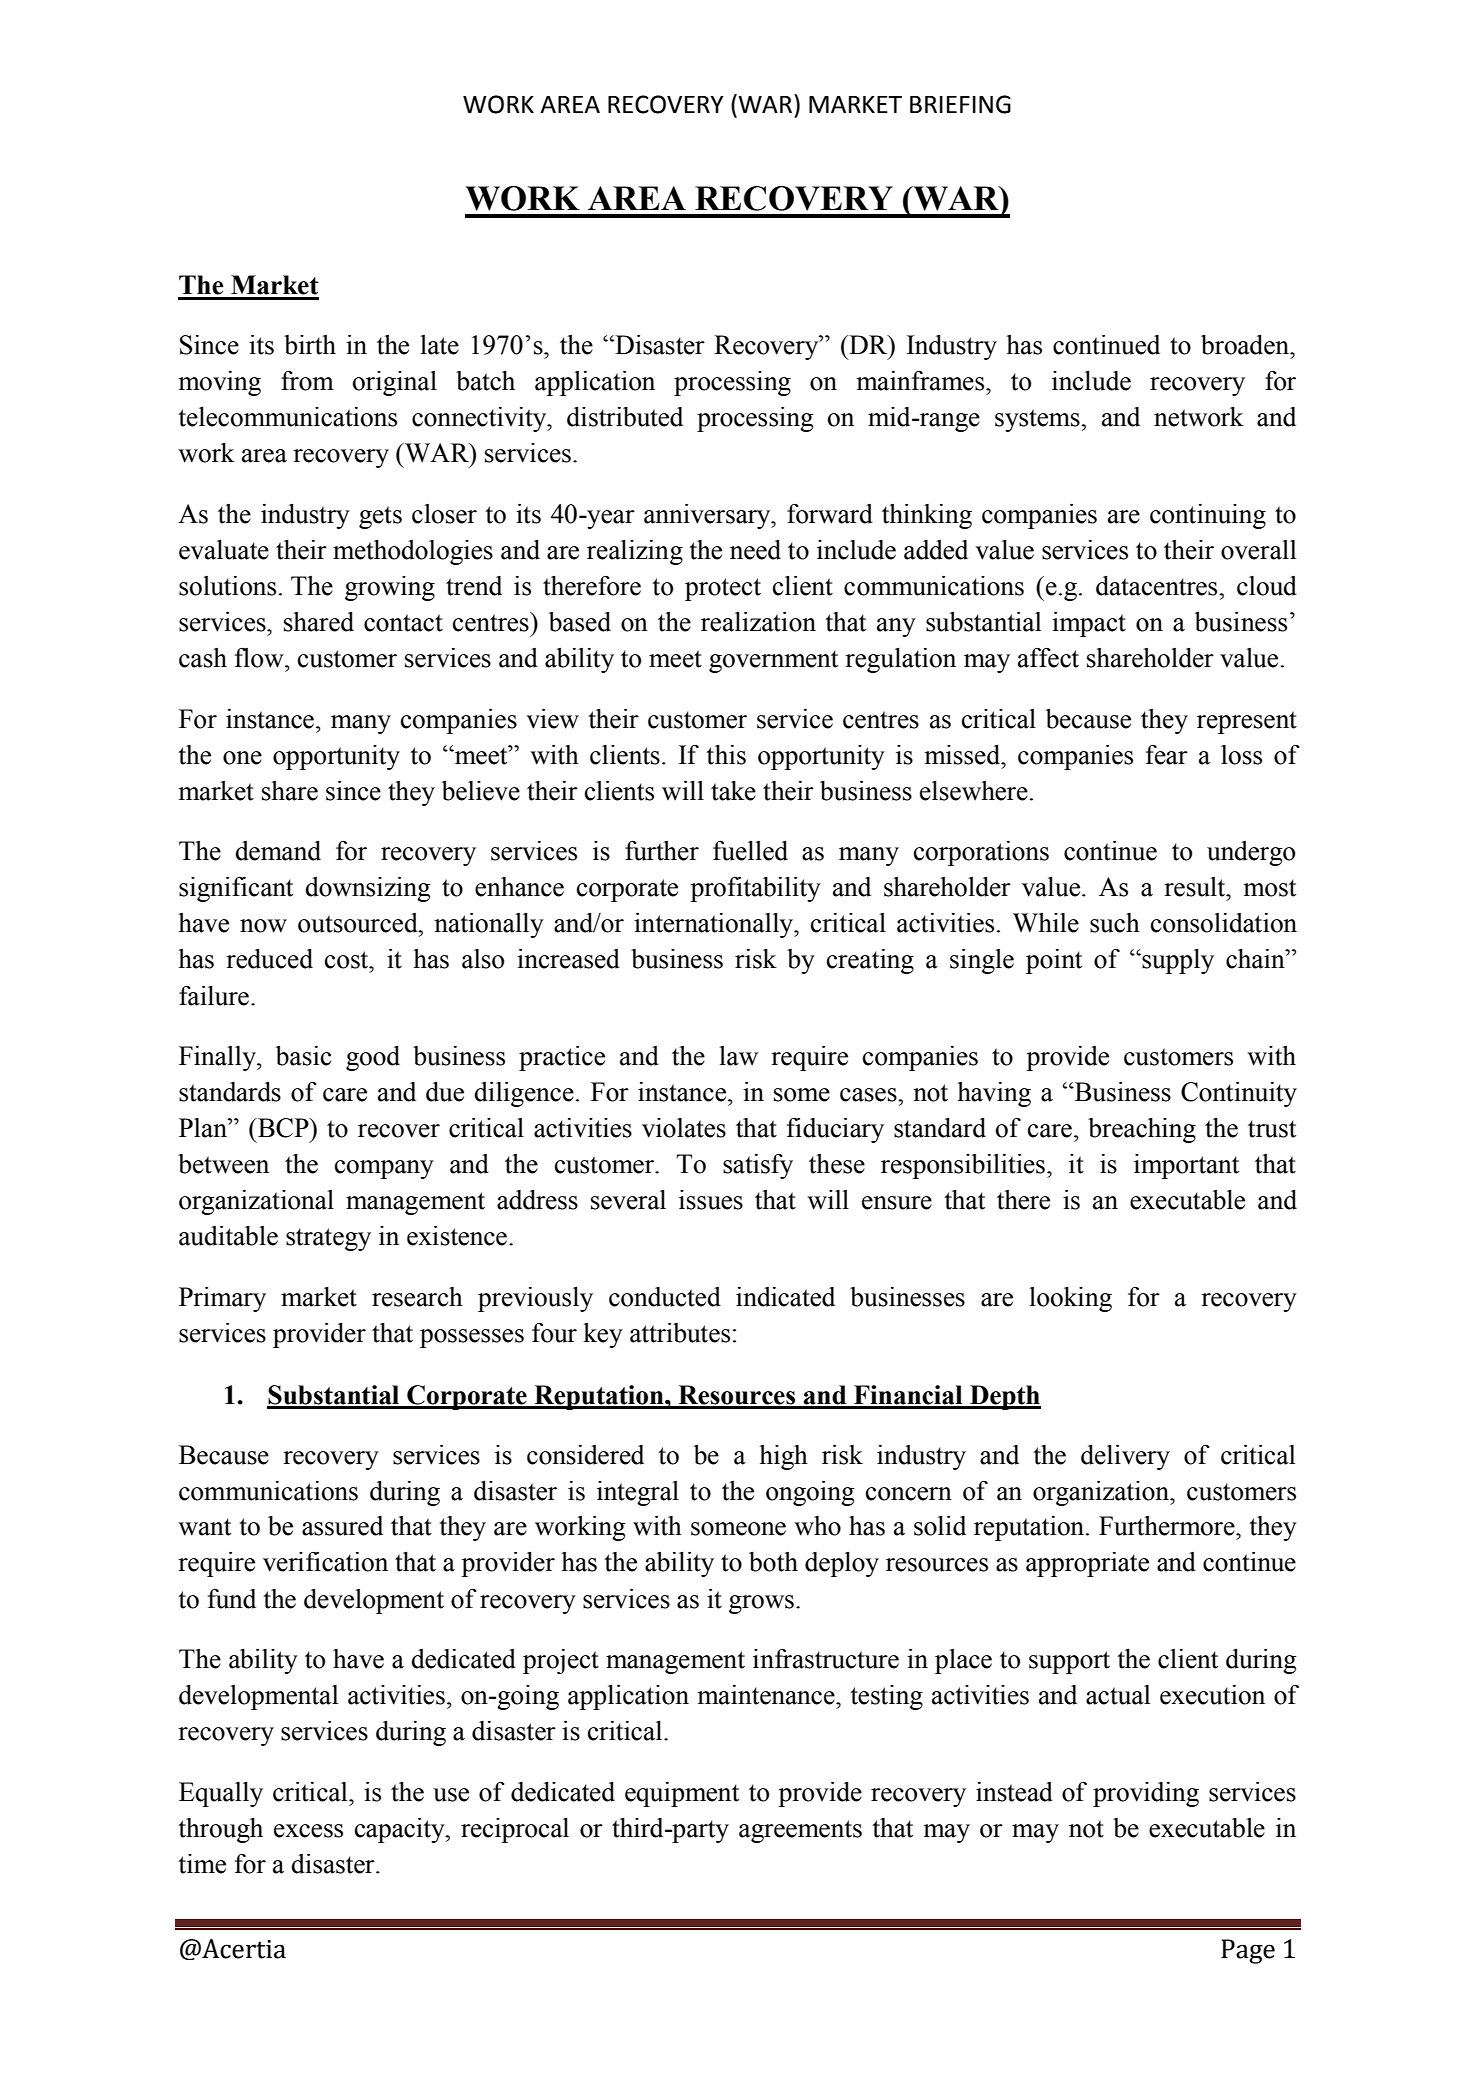 This screenshot has width=1475, height=2085. What do you see at coordinates (310, 345) in the screenshot?
I see `birth` at bounding box center [310, 345].
